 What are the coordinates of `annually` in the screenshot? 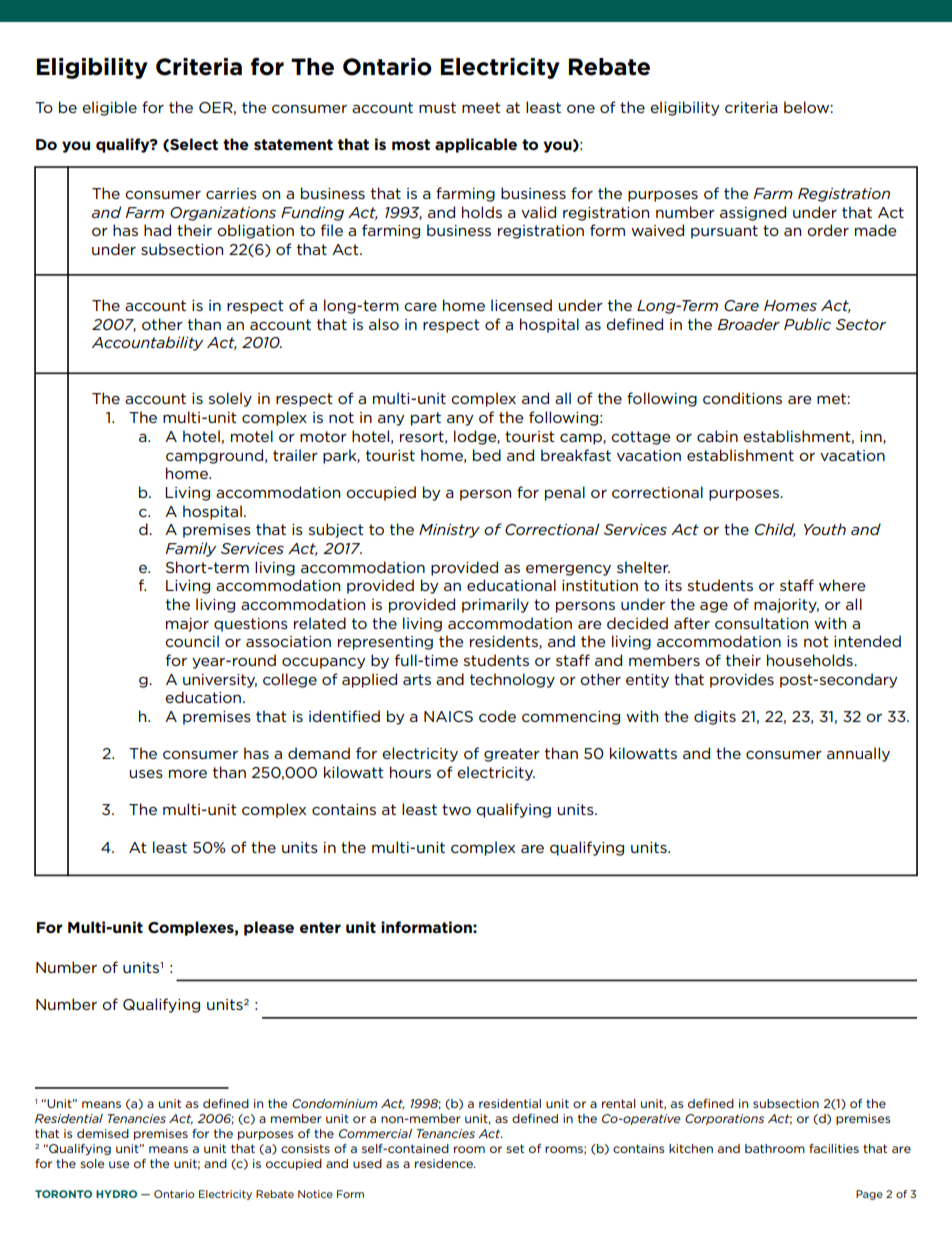 It's located at (858, 754).
